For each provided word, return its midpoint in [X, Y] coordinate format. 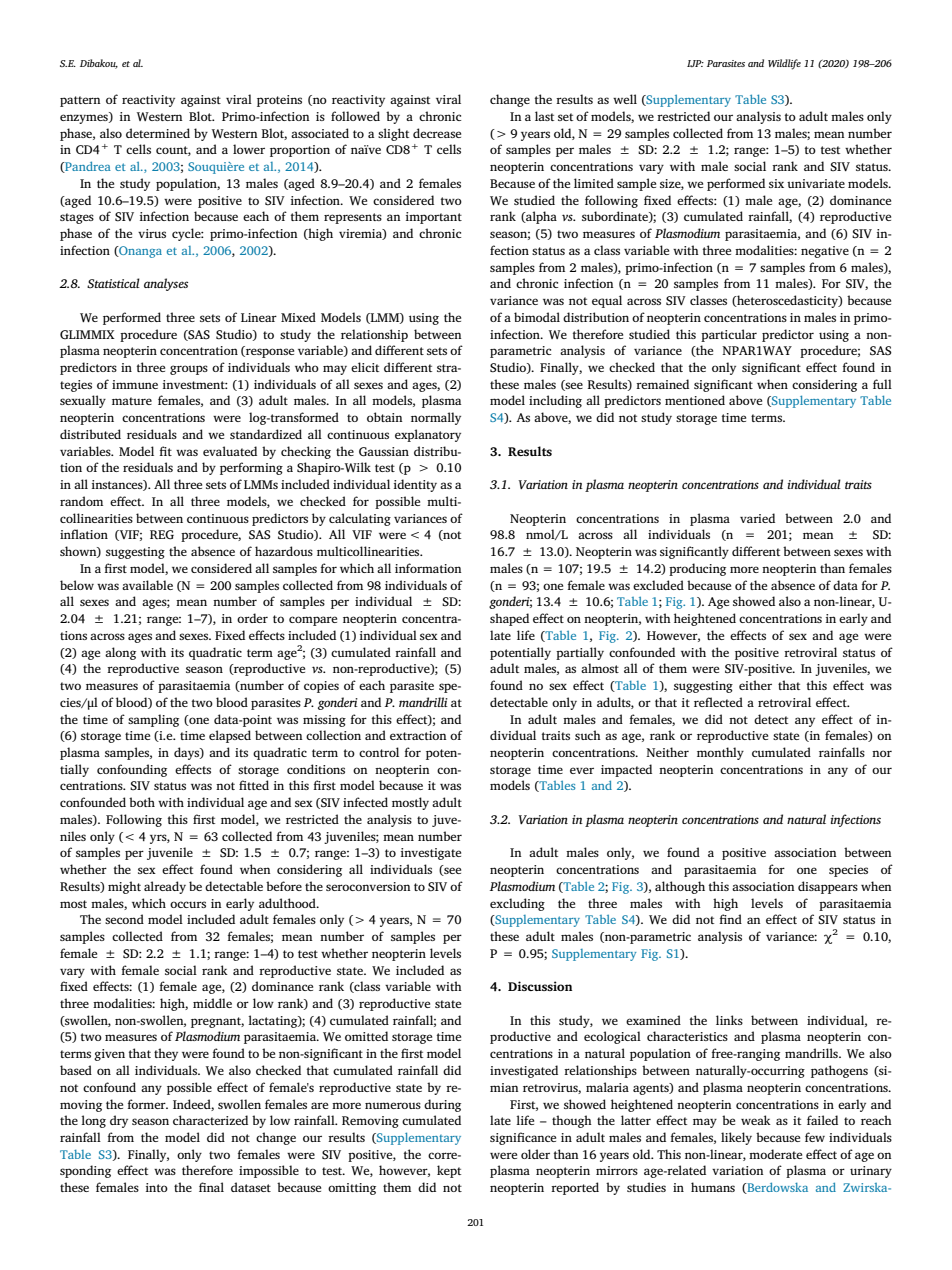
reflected [718, 702]
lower [249, 149]
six [776, 183]
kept [449, 1171]
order [252, 618]
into [157, 1187]
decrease [437, 133]
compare [313, 621]
